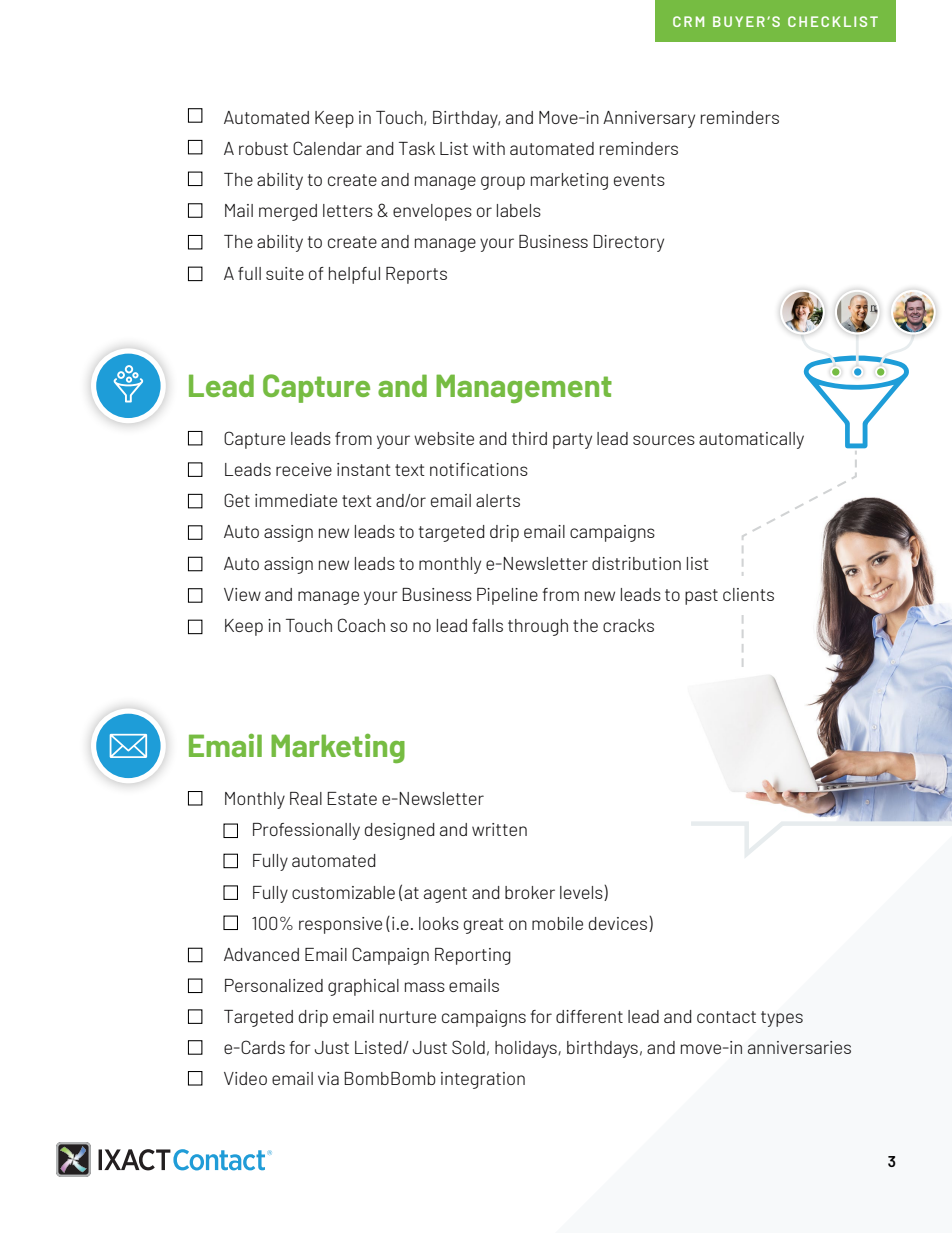  I want to click on written, so click(499, 829).
